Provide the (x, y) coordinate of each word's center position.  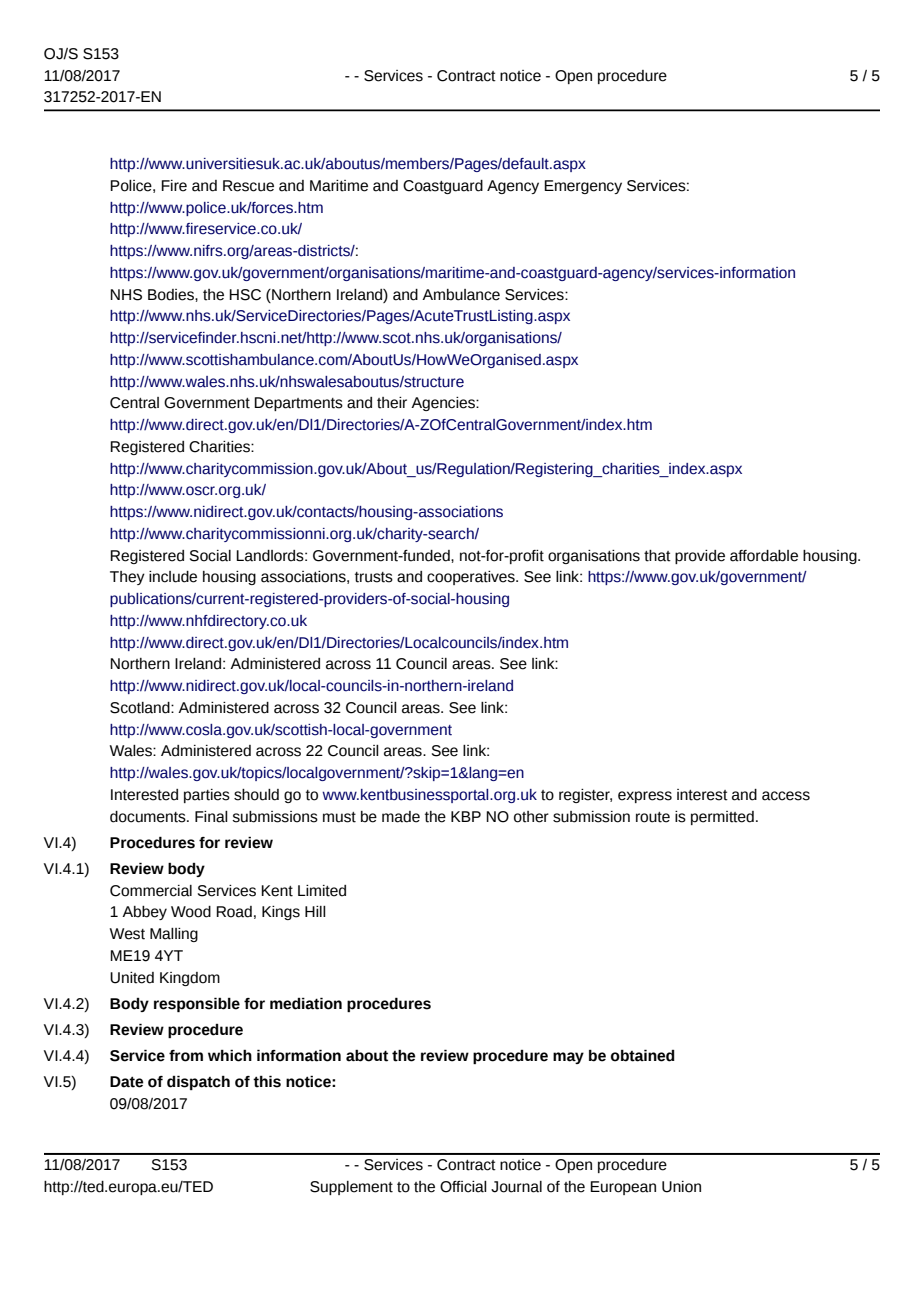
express (645, 797)
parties (207, 796)
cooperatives (472, 578)
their (392, 403)
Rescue (248, 186)
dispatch (198, 1082)
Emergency (583, 187)
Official (463, 1187)
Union (681, 1187)
